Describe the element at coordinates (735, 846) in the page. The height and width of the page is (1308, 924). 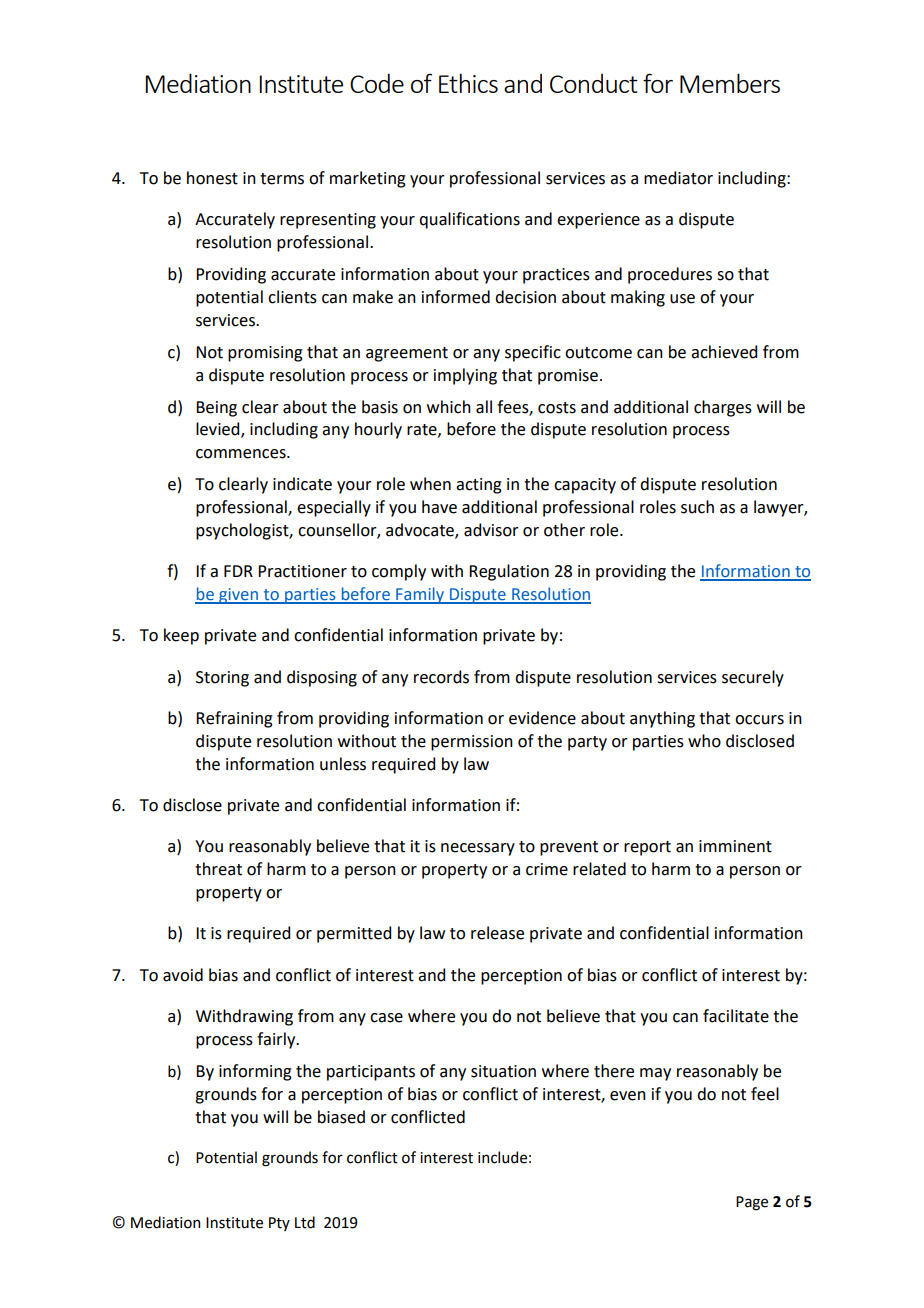
I see `imminent` at that location.
